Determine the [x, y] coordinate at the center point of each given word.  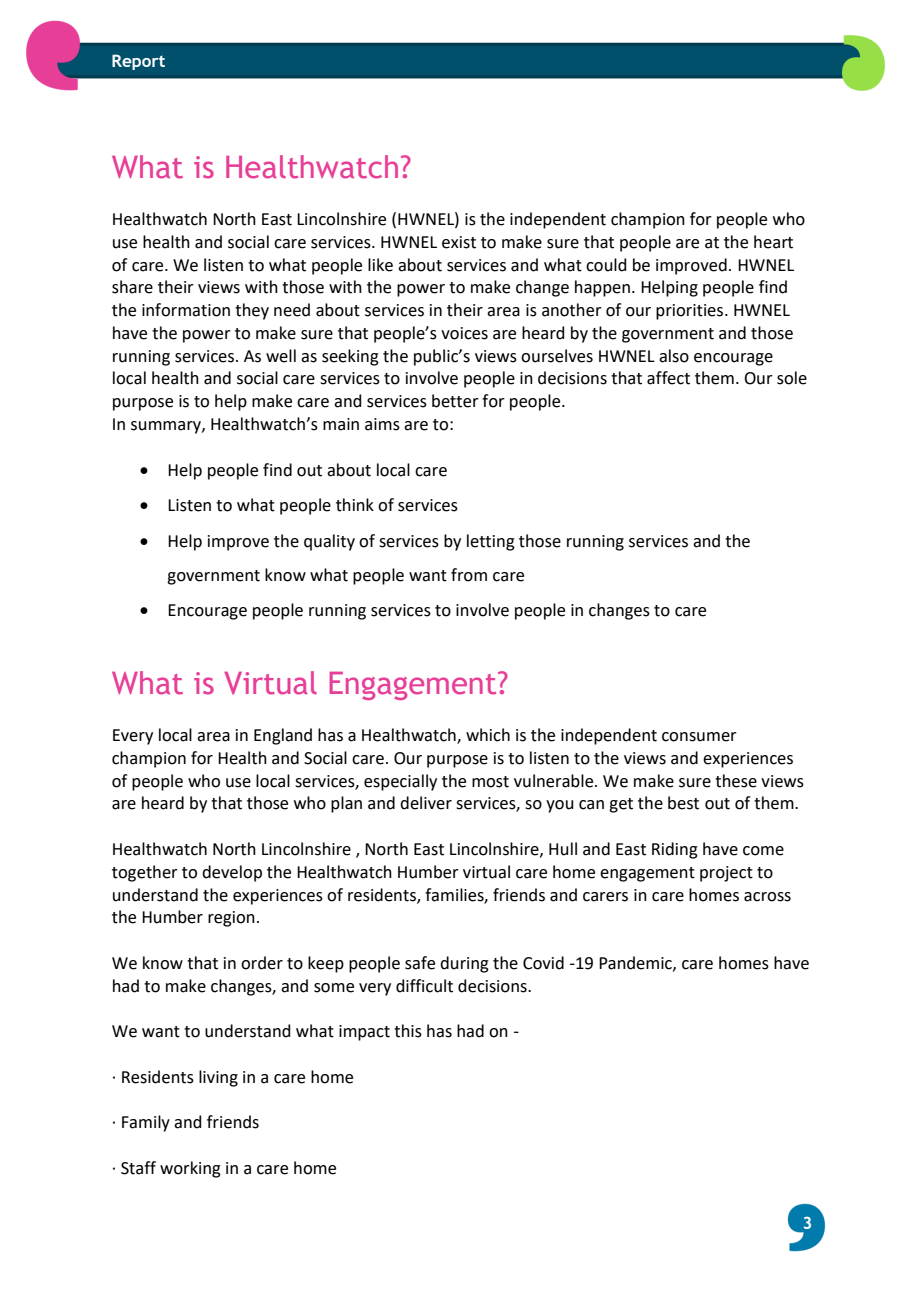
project [726, 874]
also [674, 356]
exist [459, 242]
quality [329, 542]
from [469, 575]
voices [464, 333]
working [190, 1169]
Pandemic [636, 963]
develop [232, 873]
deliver [426, 803]
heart [773, 242]
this [408, 1031]
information [186, 310]
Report [138, 62]
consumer [699, 737]
